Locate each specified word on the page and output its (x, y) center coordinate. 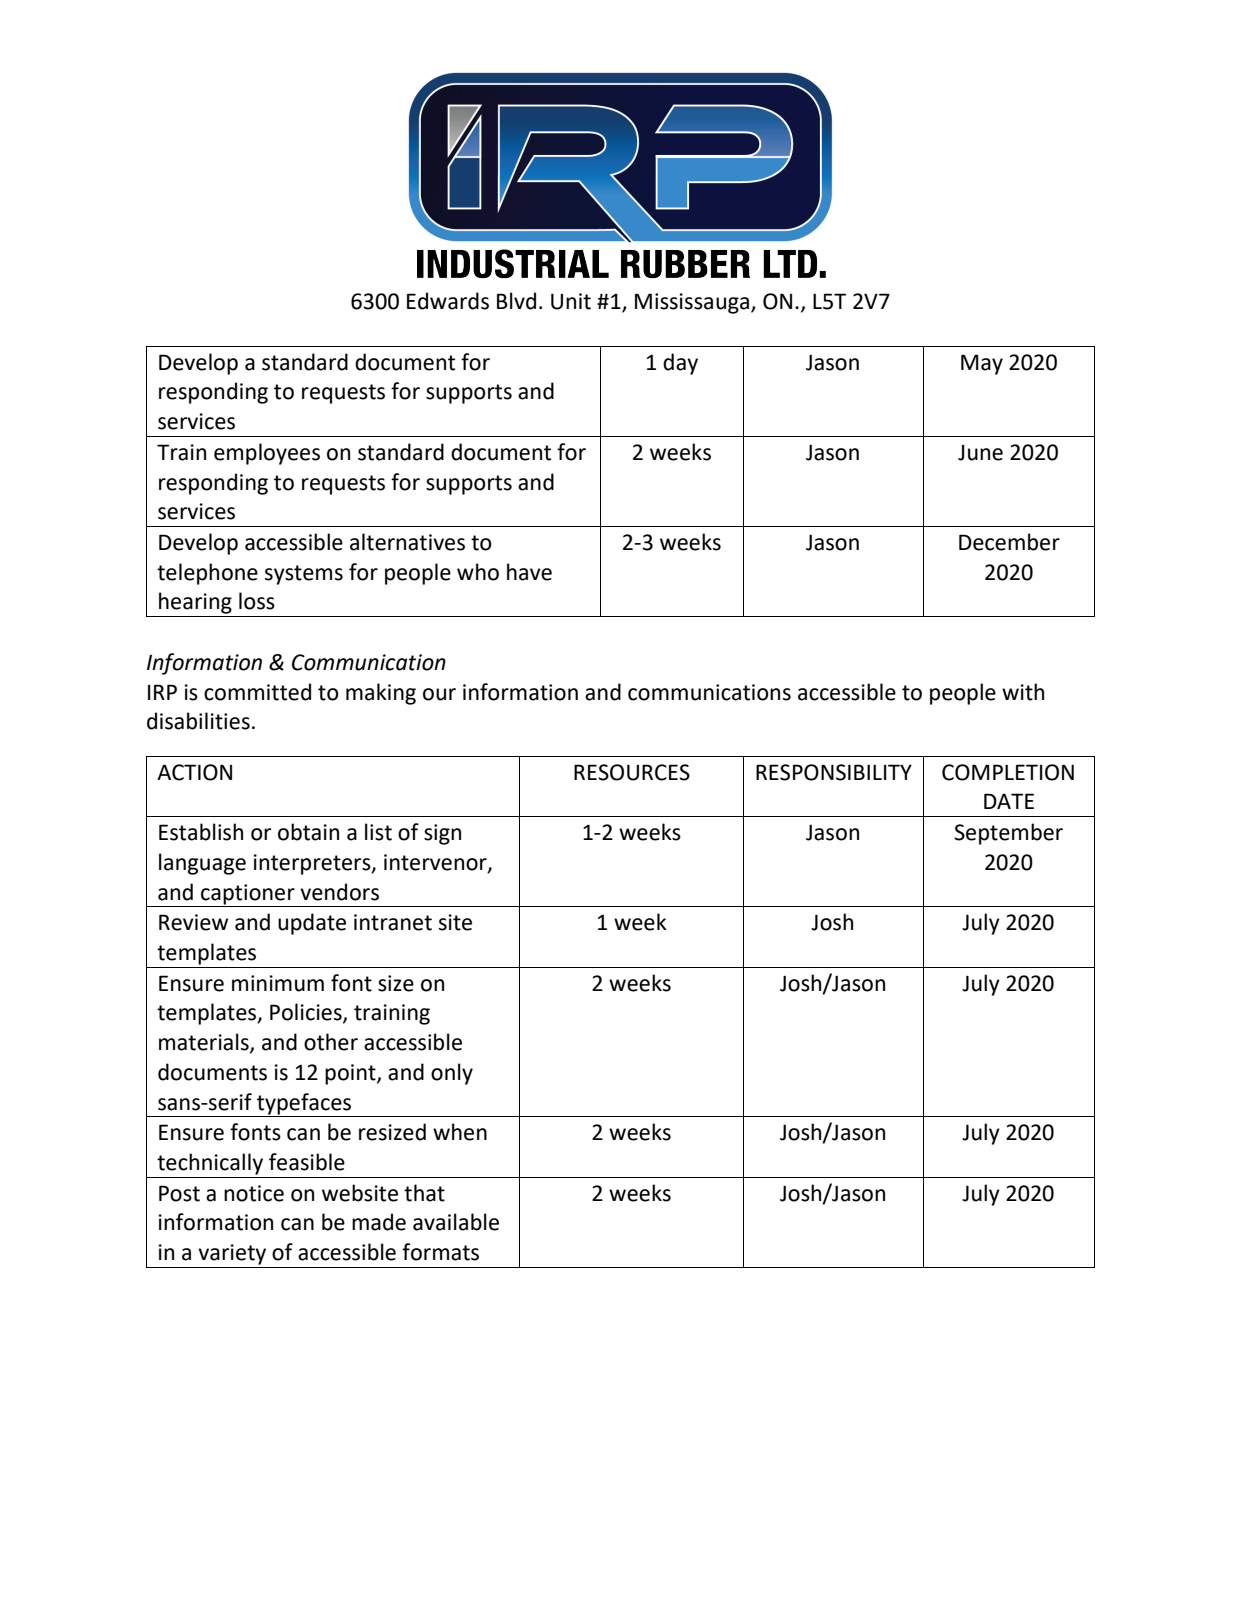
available (456, 1222)
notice (254, 1193)
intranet (393, 922)
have (529, 572)
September (1008, 834)
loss (257, 601)
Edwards (448, 301)
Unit (571, 301)
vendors (339, 892)
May (982, 364)
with (1023, 692)
